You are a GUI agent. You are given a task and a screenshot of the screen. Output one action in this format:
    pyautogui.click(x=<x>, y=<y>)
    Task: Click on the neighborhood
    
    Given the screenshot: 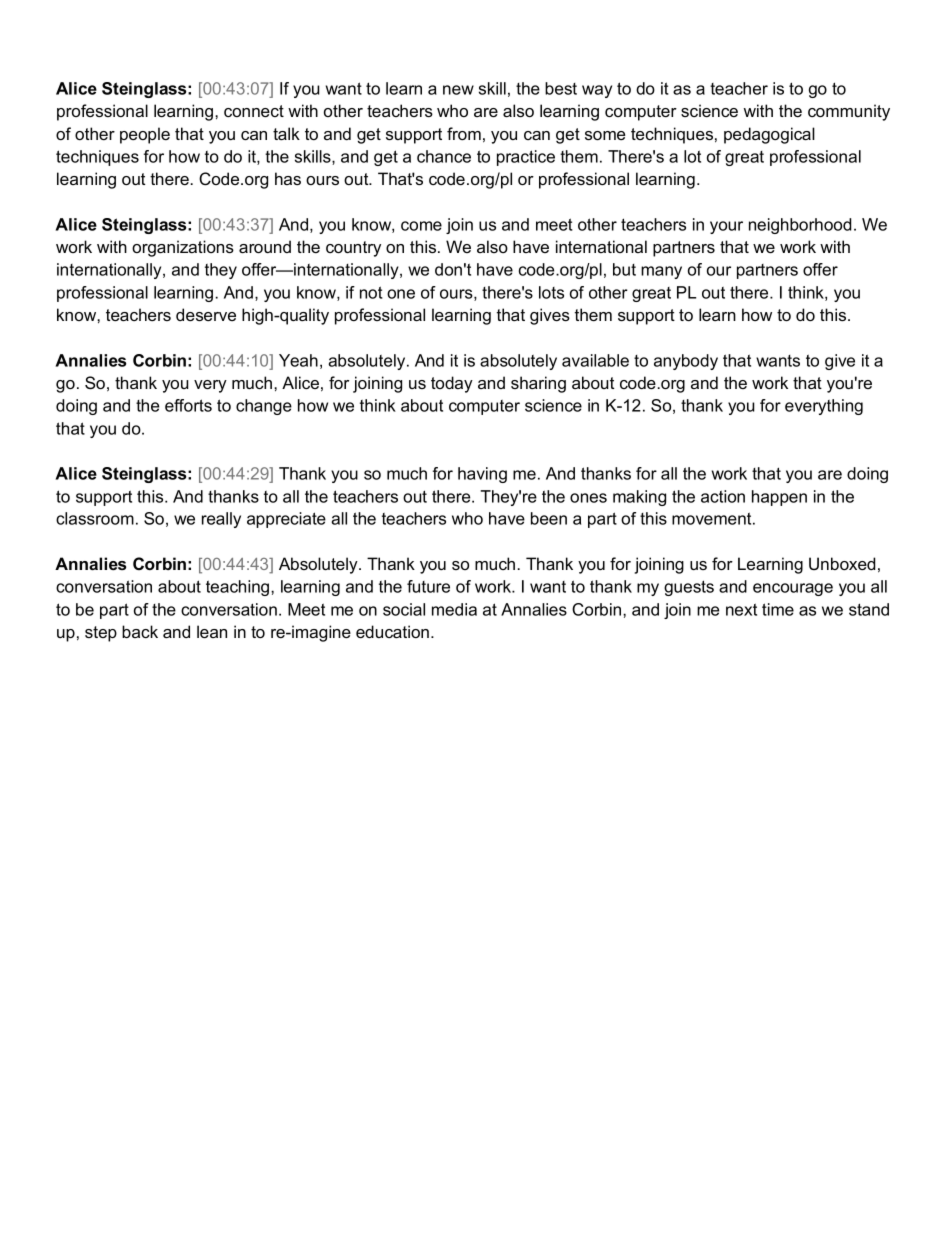 What is the action you would take?
    pyautogui.click(x=800, y=226)
